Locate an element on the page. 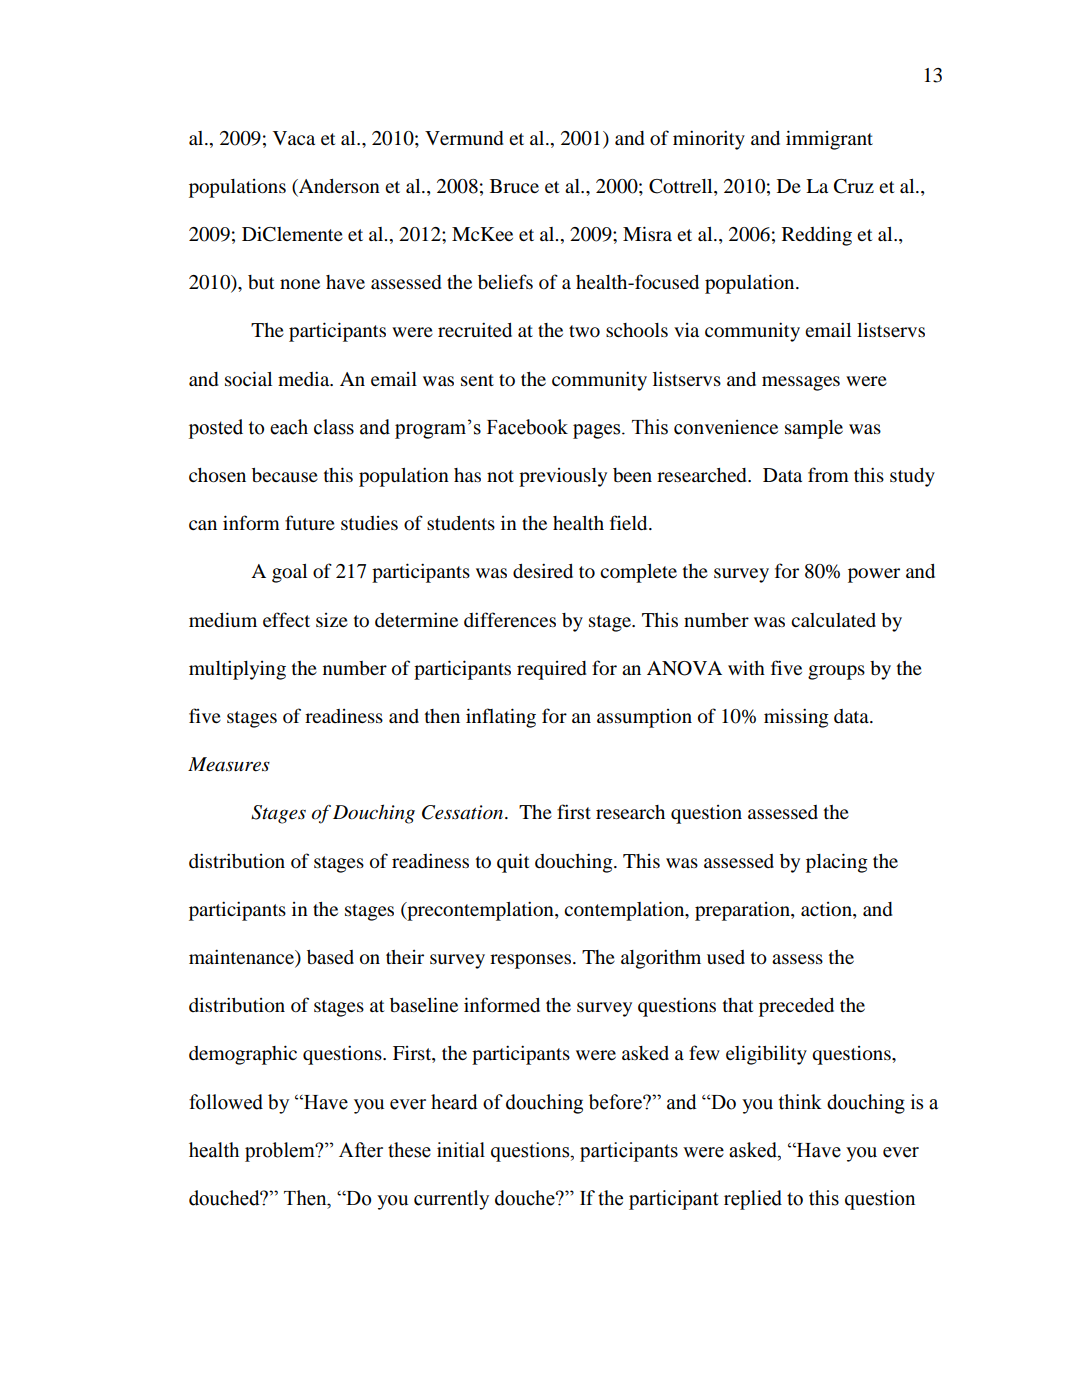 Image resolution: width=1069 pixels, height=1383 pixels. responses is located at coordinates (532, 961).
